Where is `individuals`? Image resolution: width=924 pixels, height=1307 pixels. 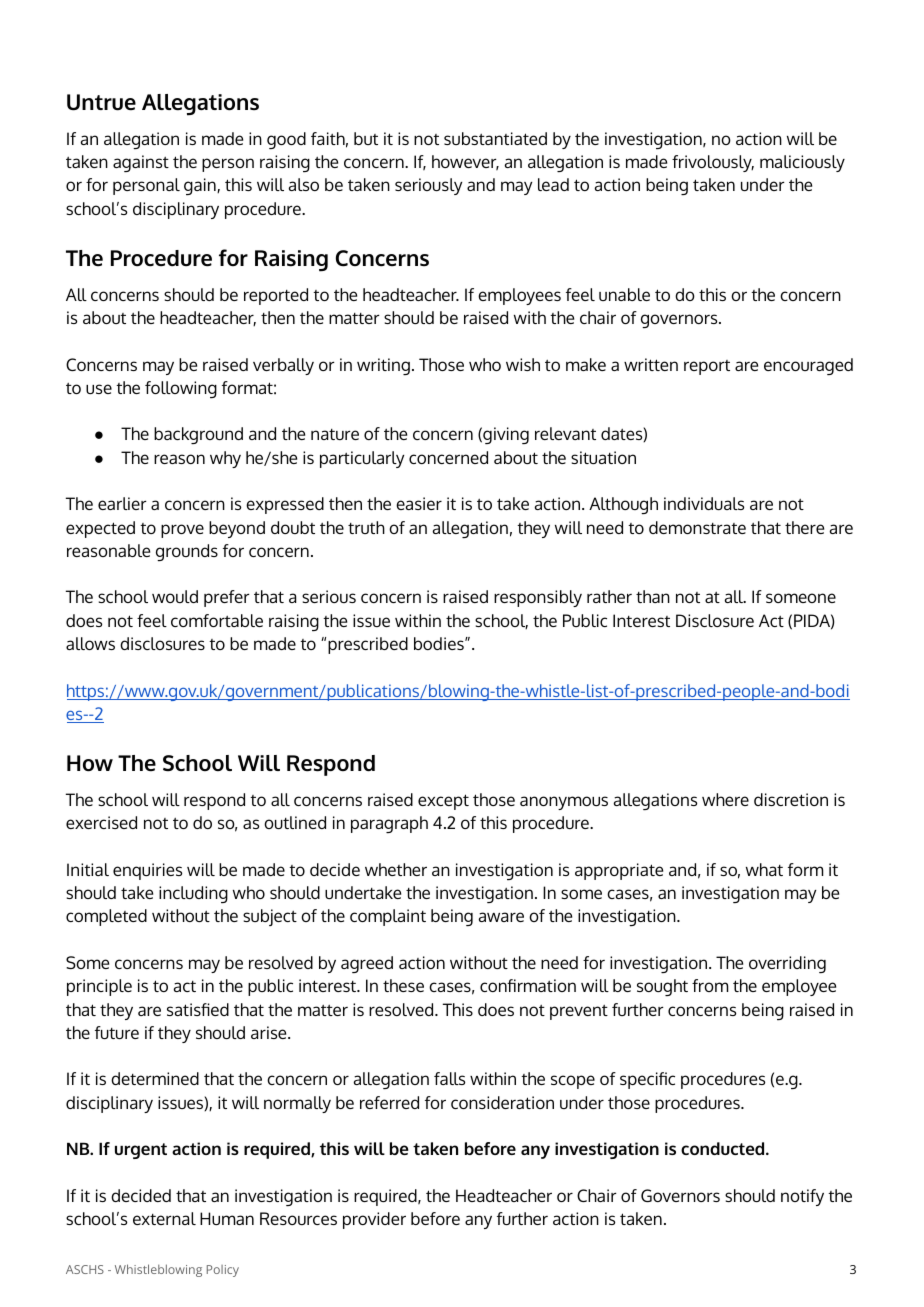 individuals is located at coordinates (704, 503).
